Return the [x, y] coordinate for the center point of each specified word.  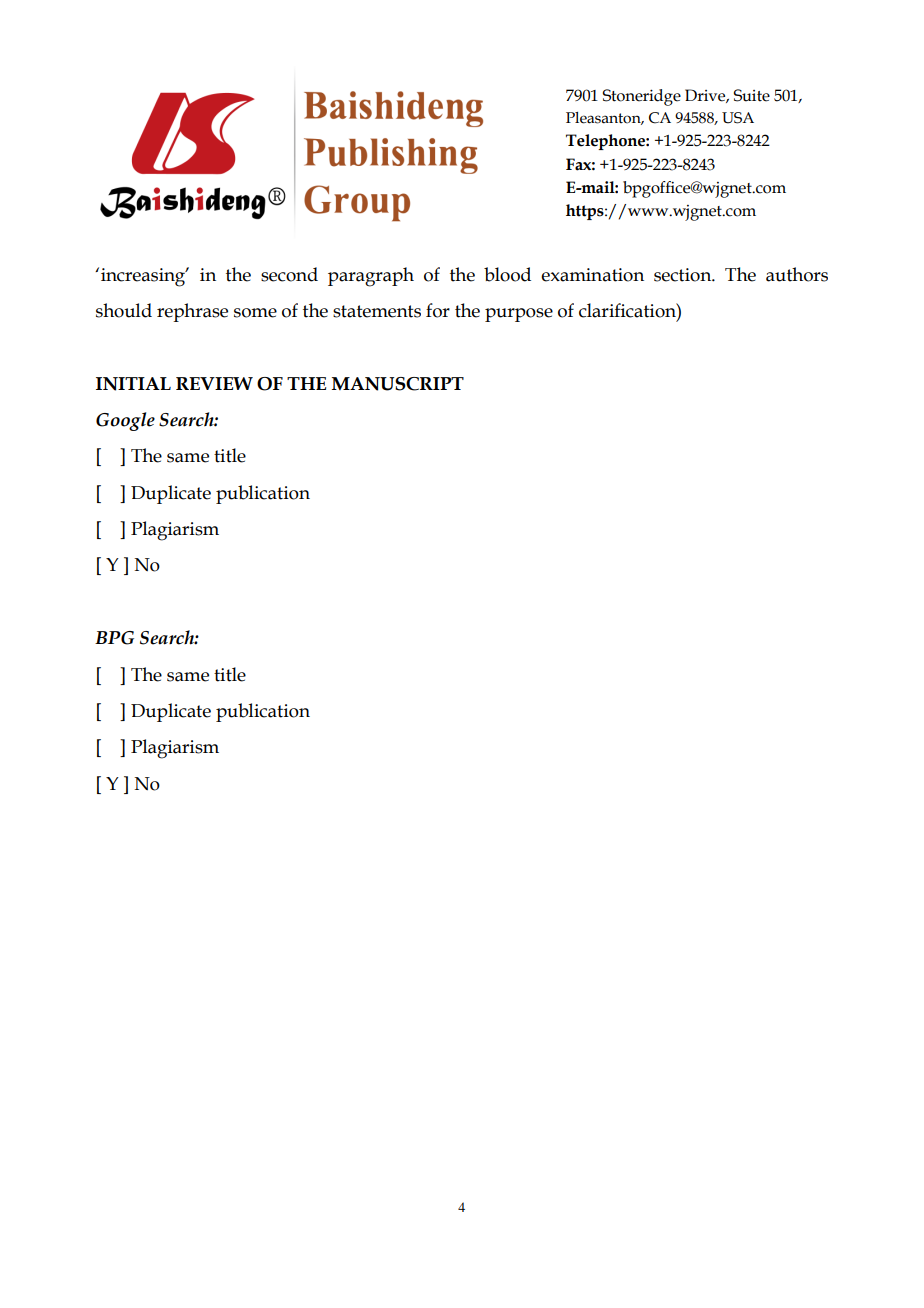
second [289, 274]
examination [592, 275]
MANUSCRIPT [398, 384]
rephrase [192, 312]
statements [377, 311]
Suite [752, 95]
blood [507, 274]
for [438, 310]
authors [797, 274]
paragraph [371, 277]
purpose [519, 315]
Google [125, 421]
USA [738, 118]
